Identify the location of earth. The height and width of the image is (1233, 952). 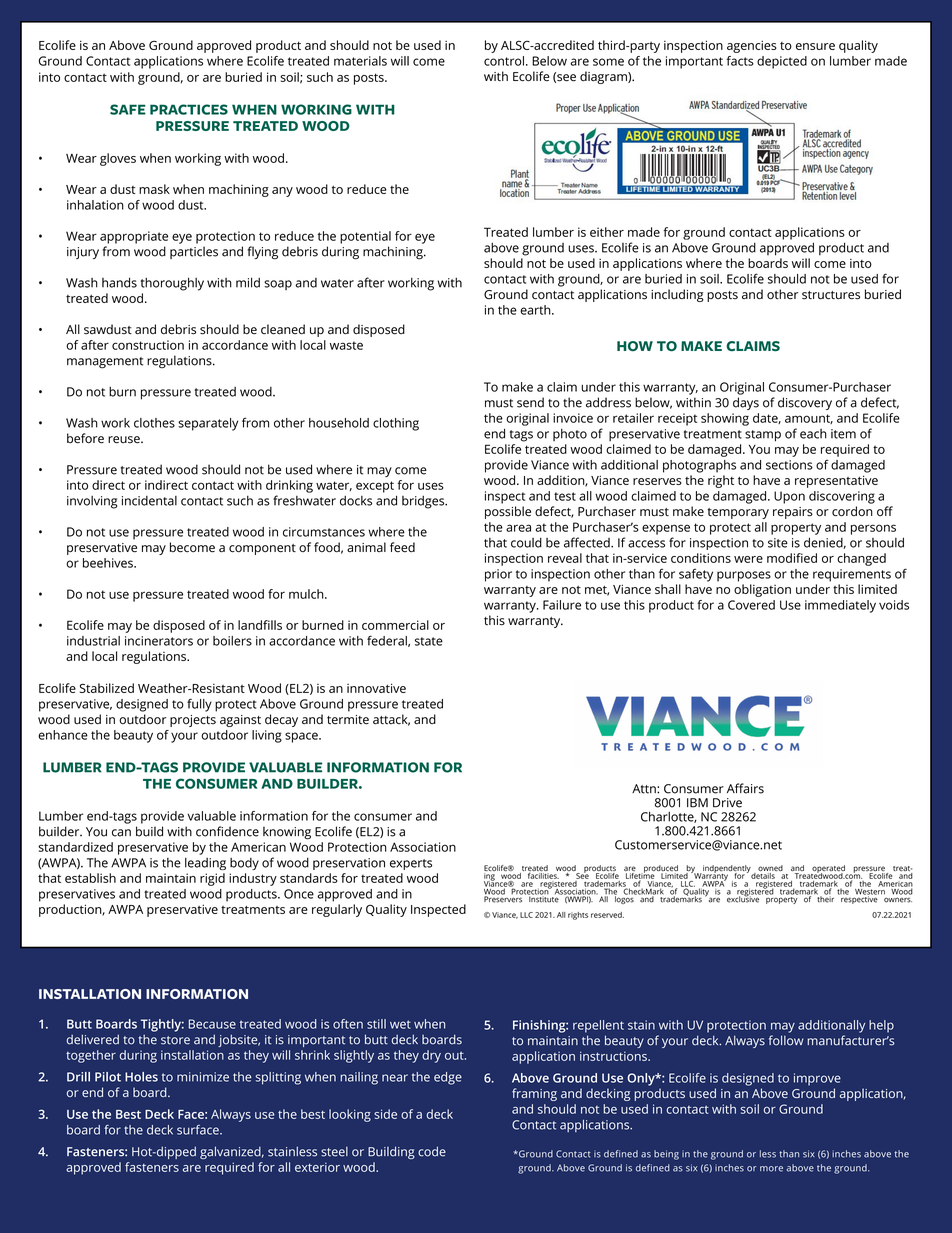
(536, 310).
